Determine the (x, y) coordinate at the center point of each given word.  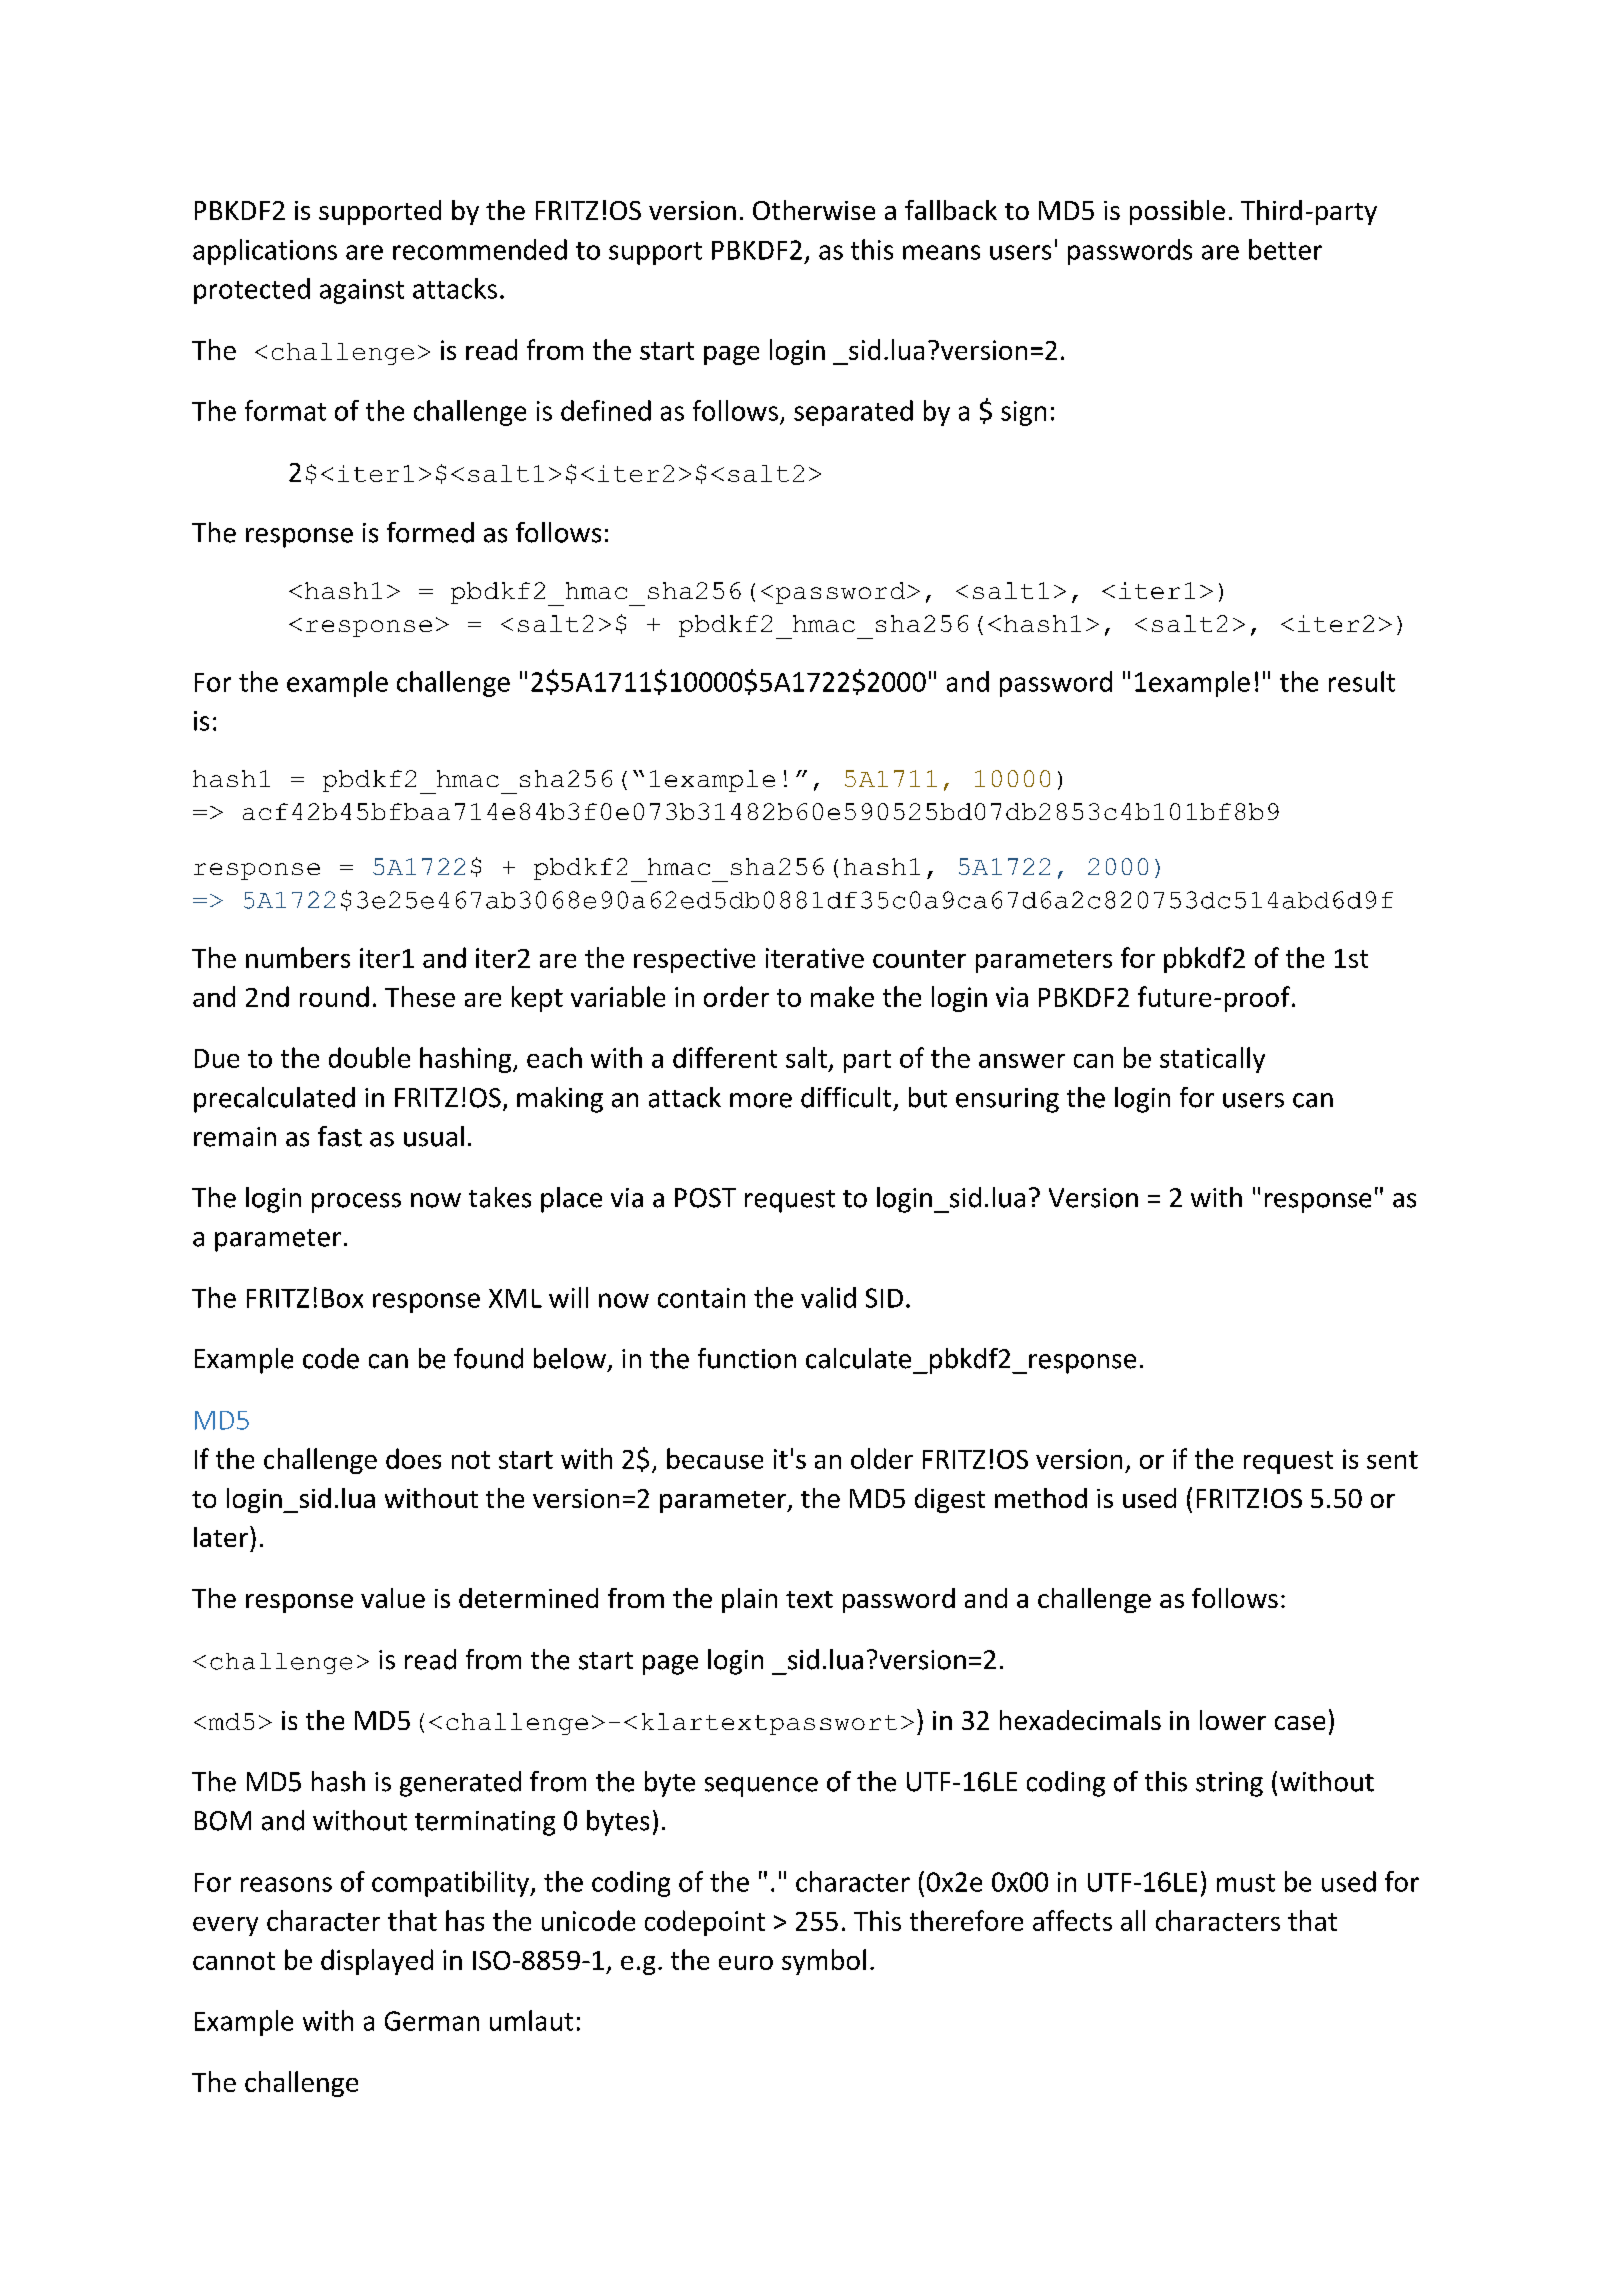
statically (1212, 1060)
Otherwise (814, 210)
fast (340, 1136)
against (362, 291)
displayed (377, 1962)
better (1285, 249)
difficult (846, 1097)
